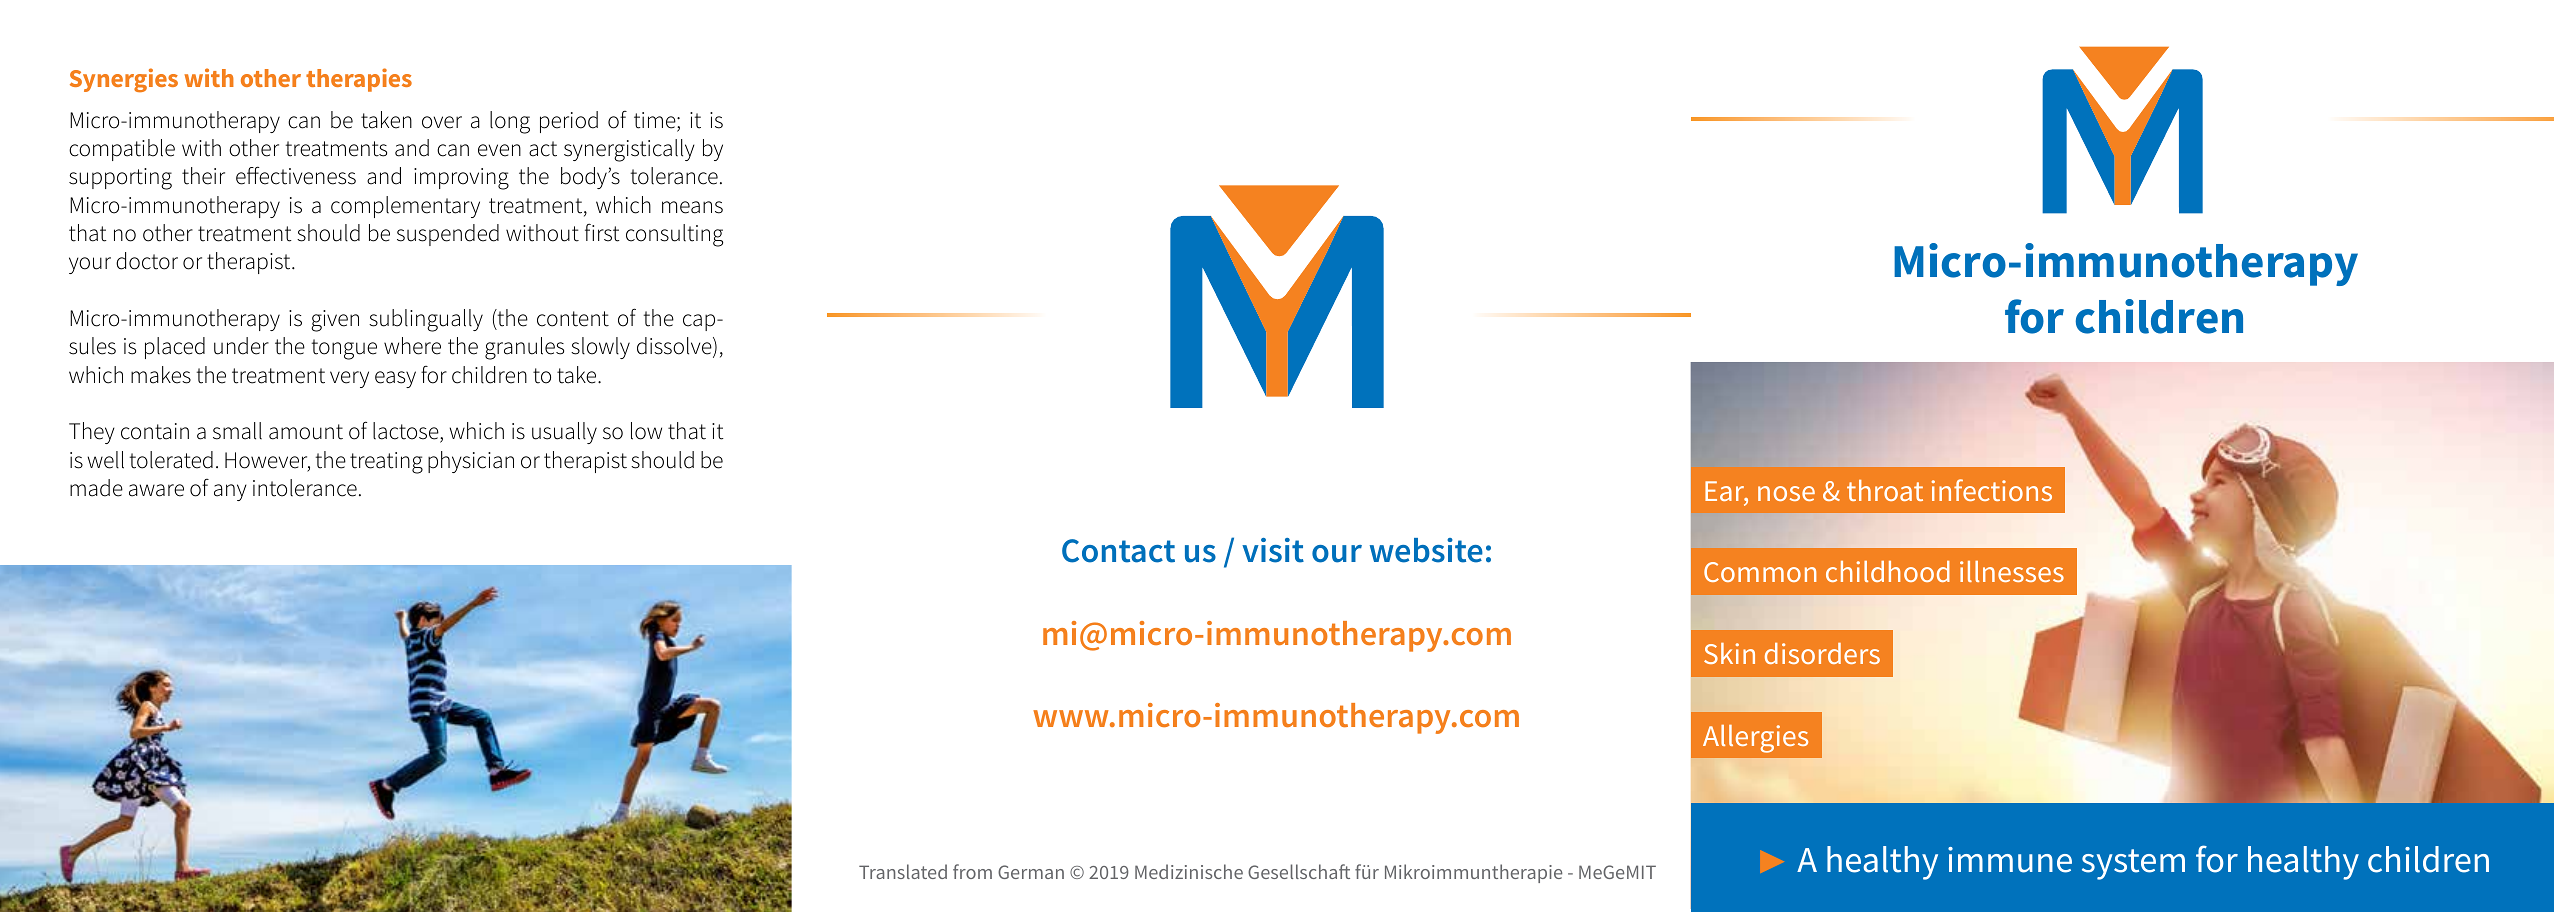  I want to click on slowly, so click(600, 348).
